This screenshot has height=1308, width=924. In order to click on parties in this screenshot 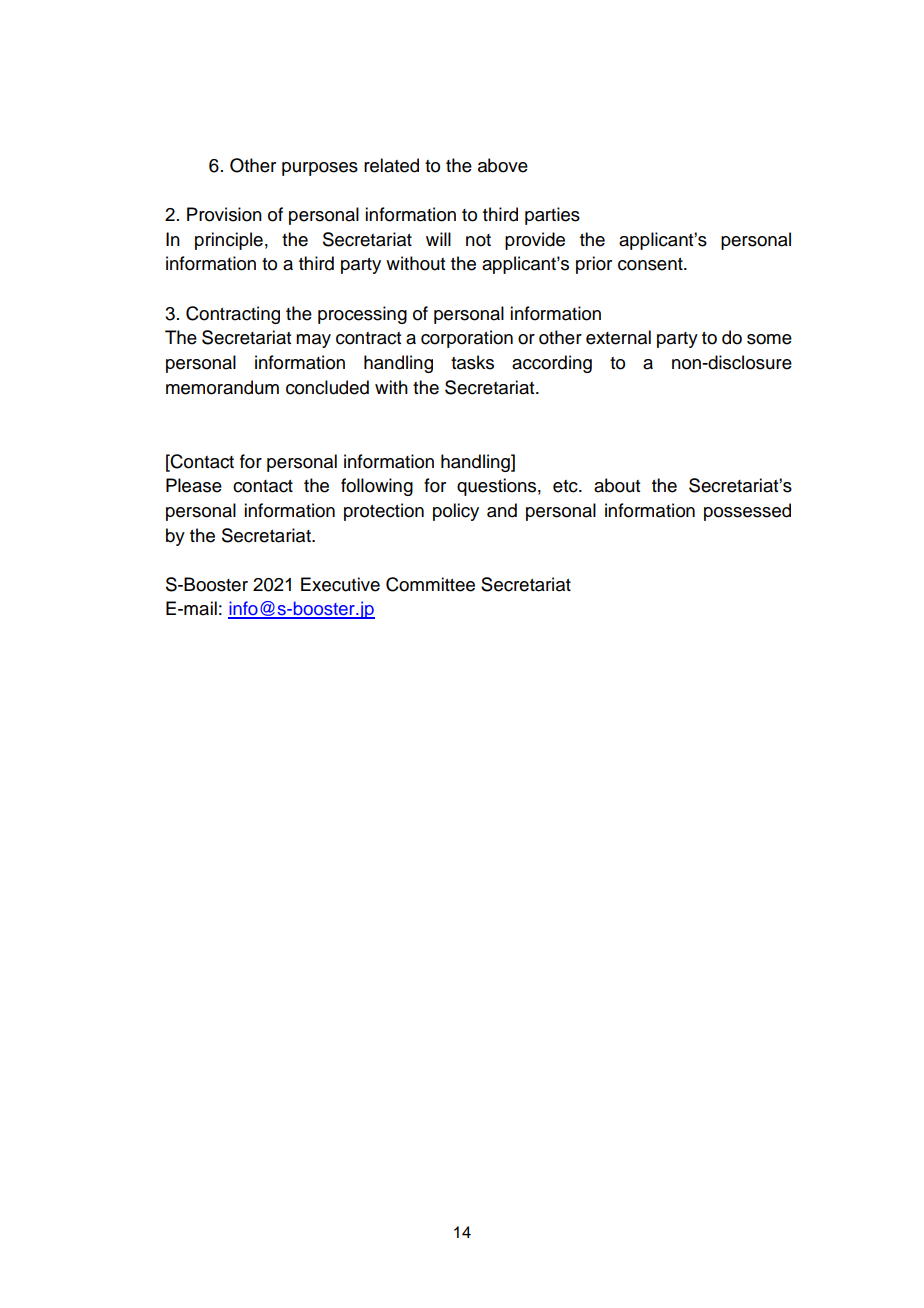, I will do `click(552, 216)`.
